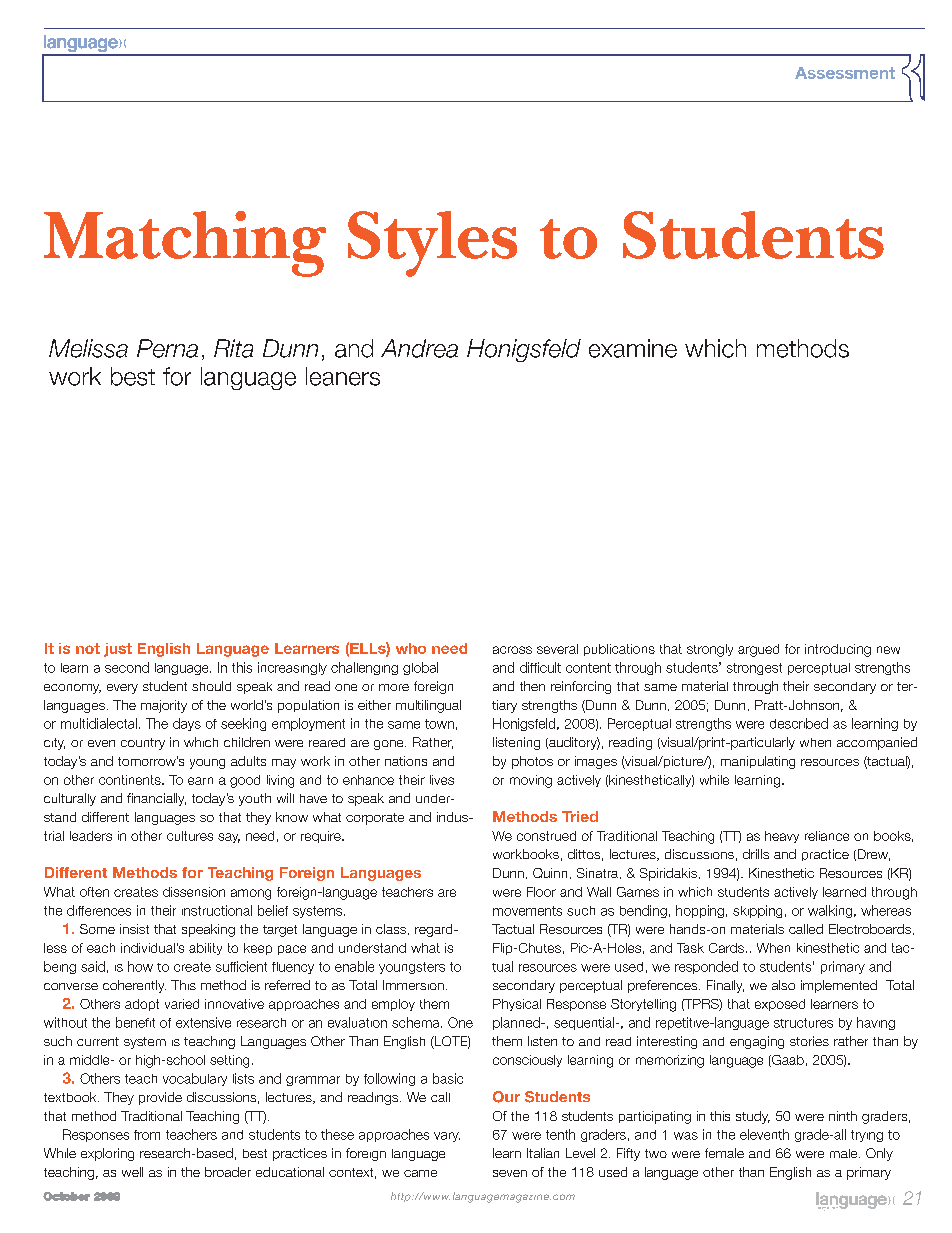  What do you see at coordinates (633, 348) in the screenshot?
I see `examine` at bounding box center [633, 348].
